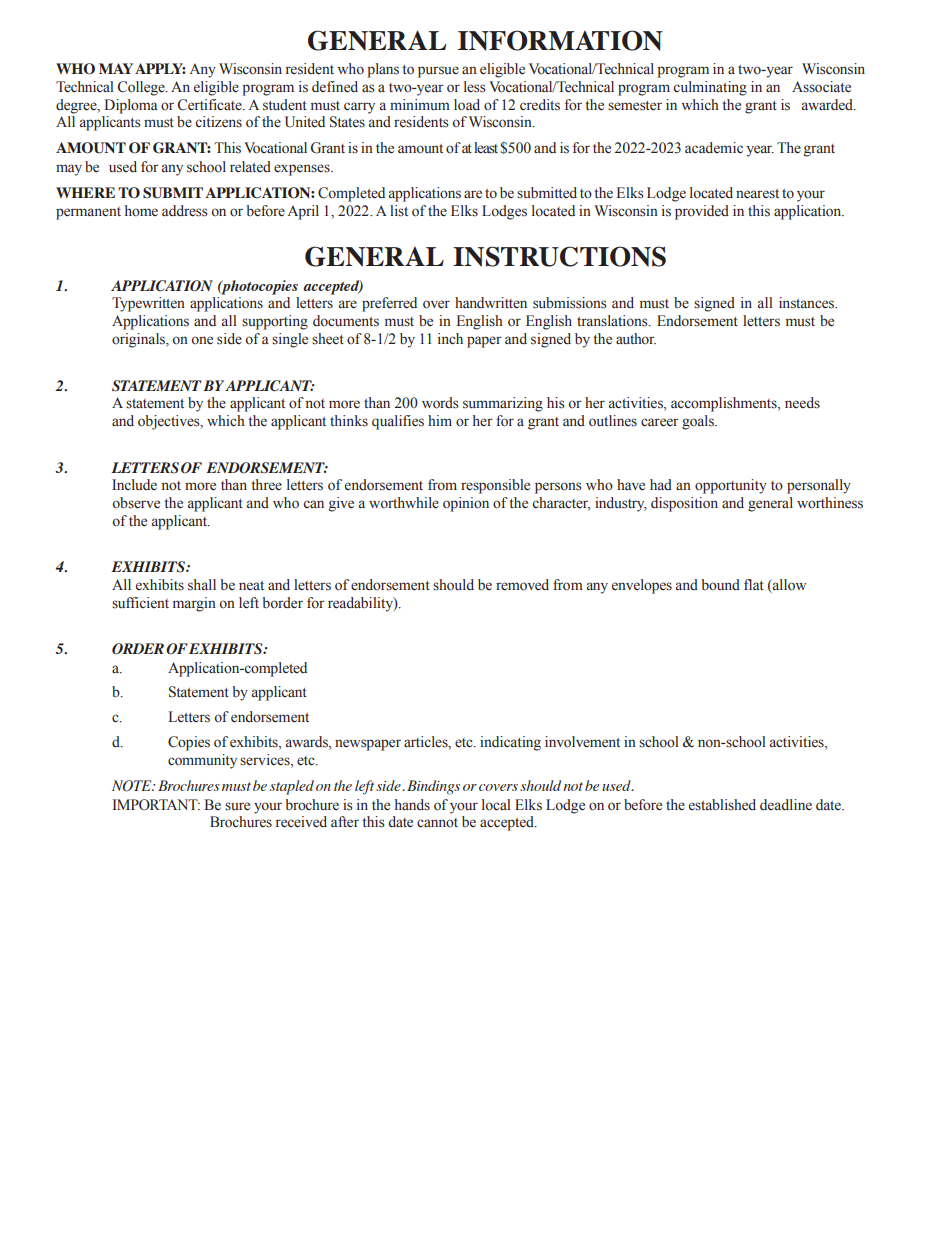 The width and height of the screenshot is (952, 1233). I want to click on IMPORTANT, so click(156, 805).
